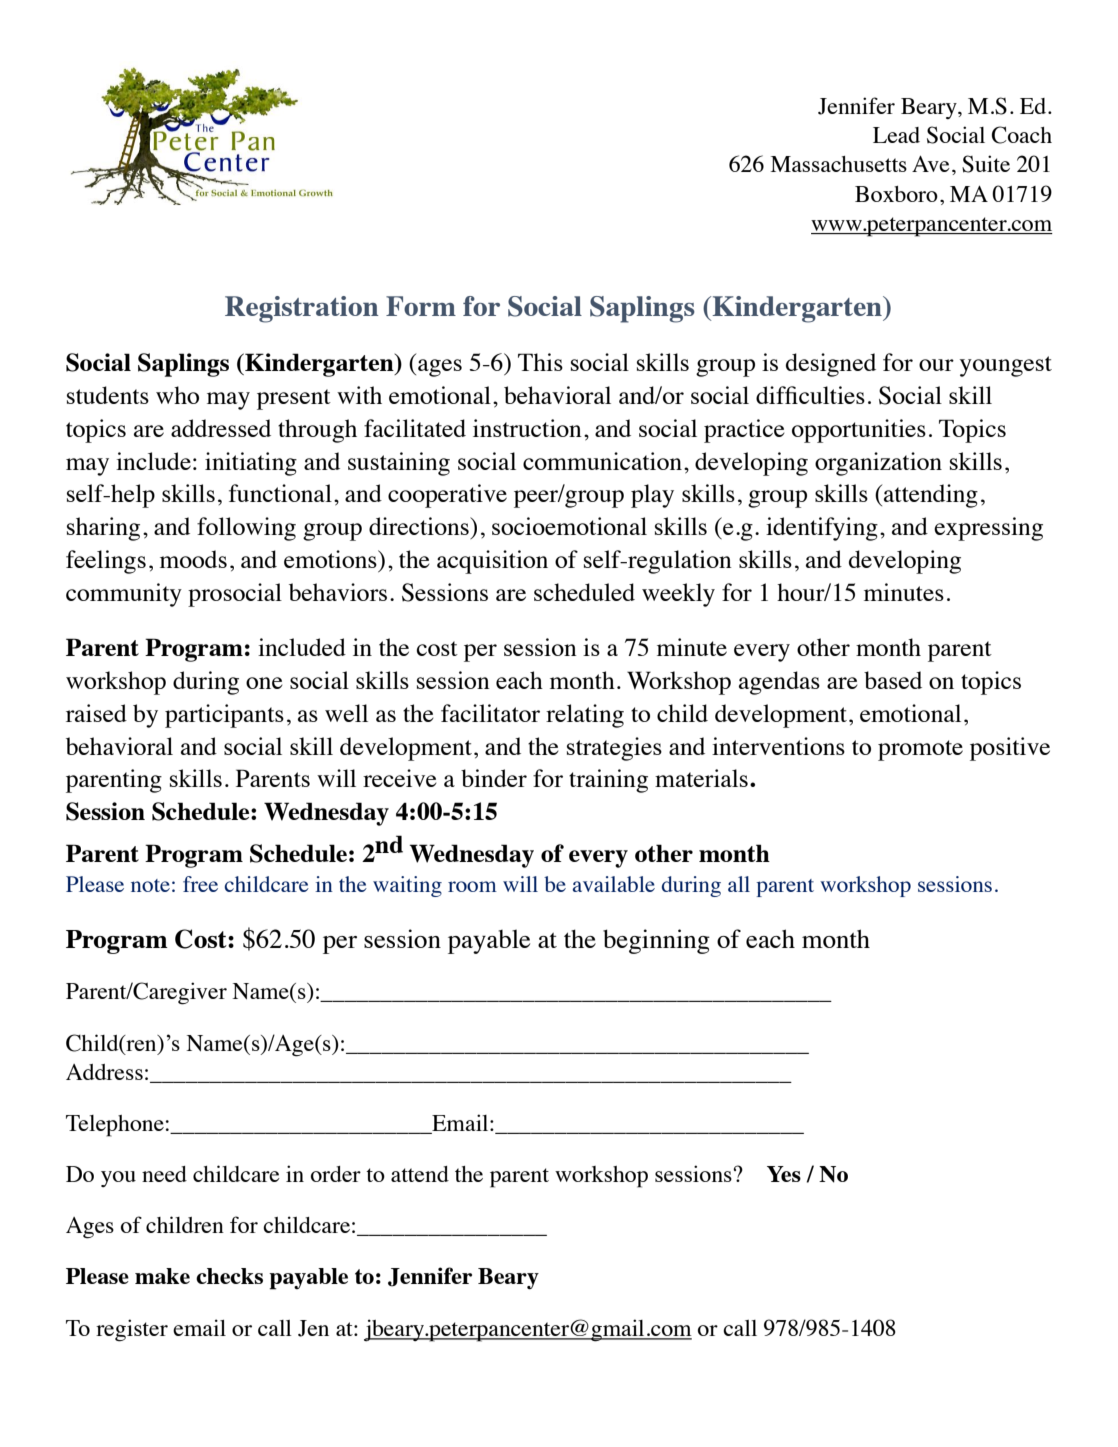  I want to click on promote, so click(920, 750).
